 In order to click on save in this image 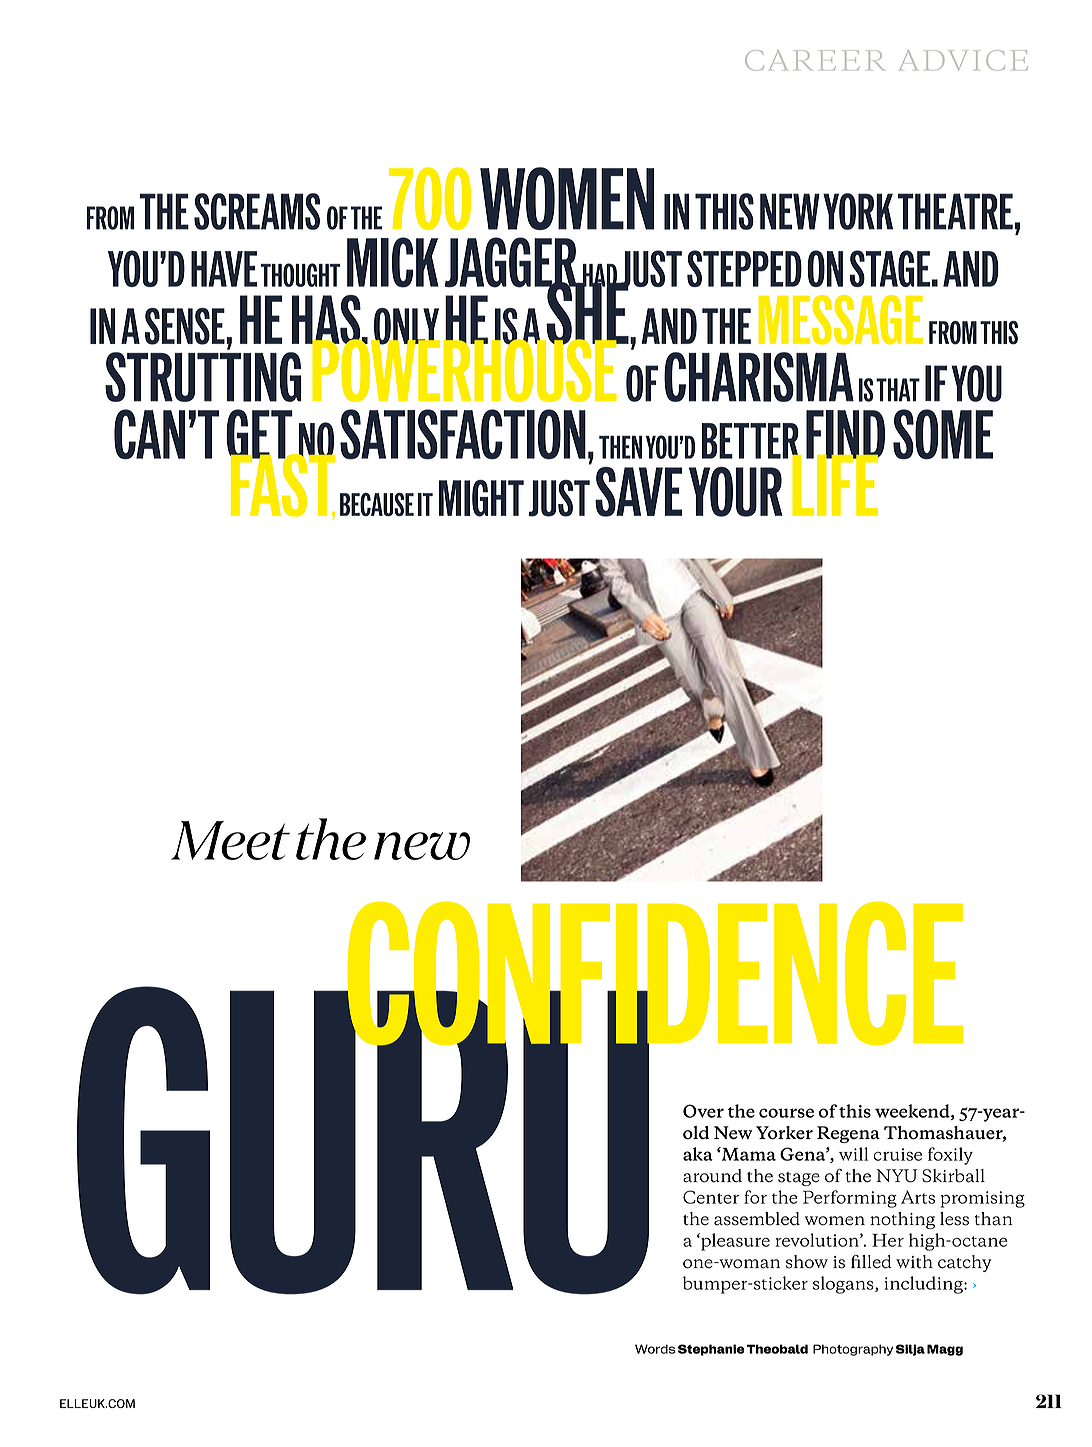, I will do `click(638, 492)`.
